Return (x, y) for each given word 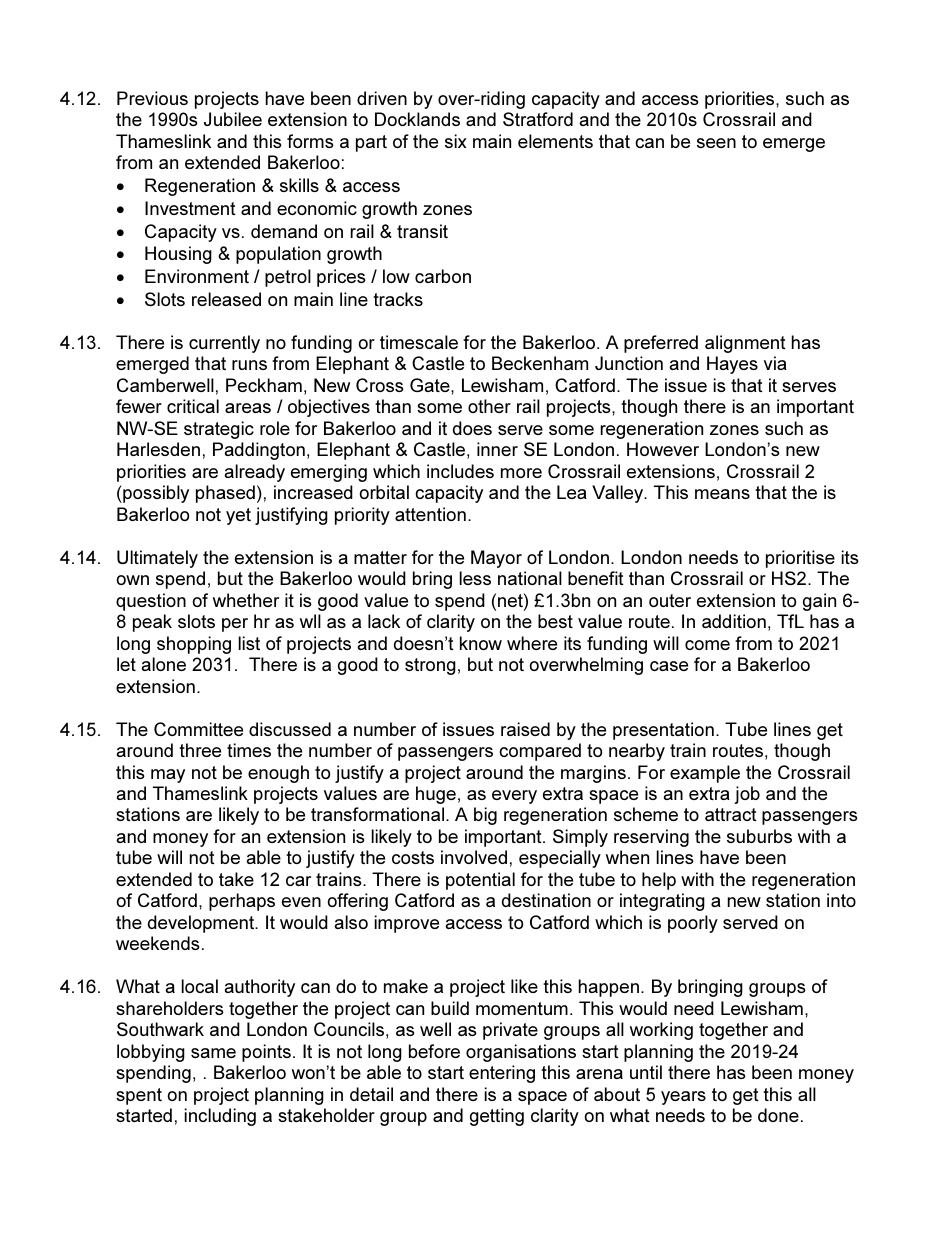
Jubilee (233, 119)
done (778, 1115)
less (475, 578)
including (220, 1117)
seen (716, 143)
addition (734, 621)
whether (246, 600)
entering (502, 1074)
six (456, 141)
